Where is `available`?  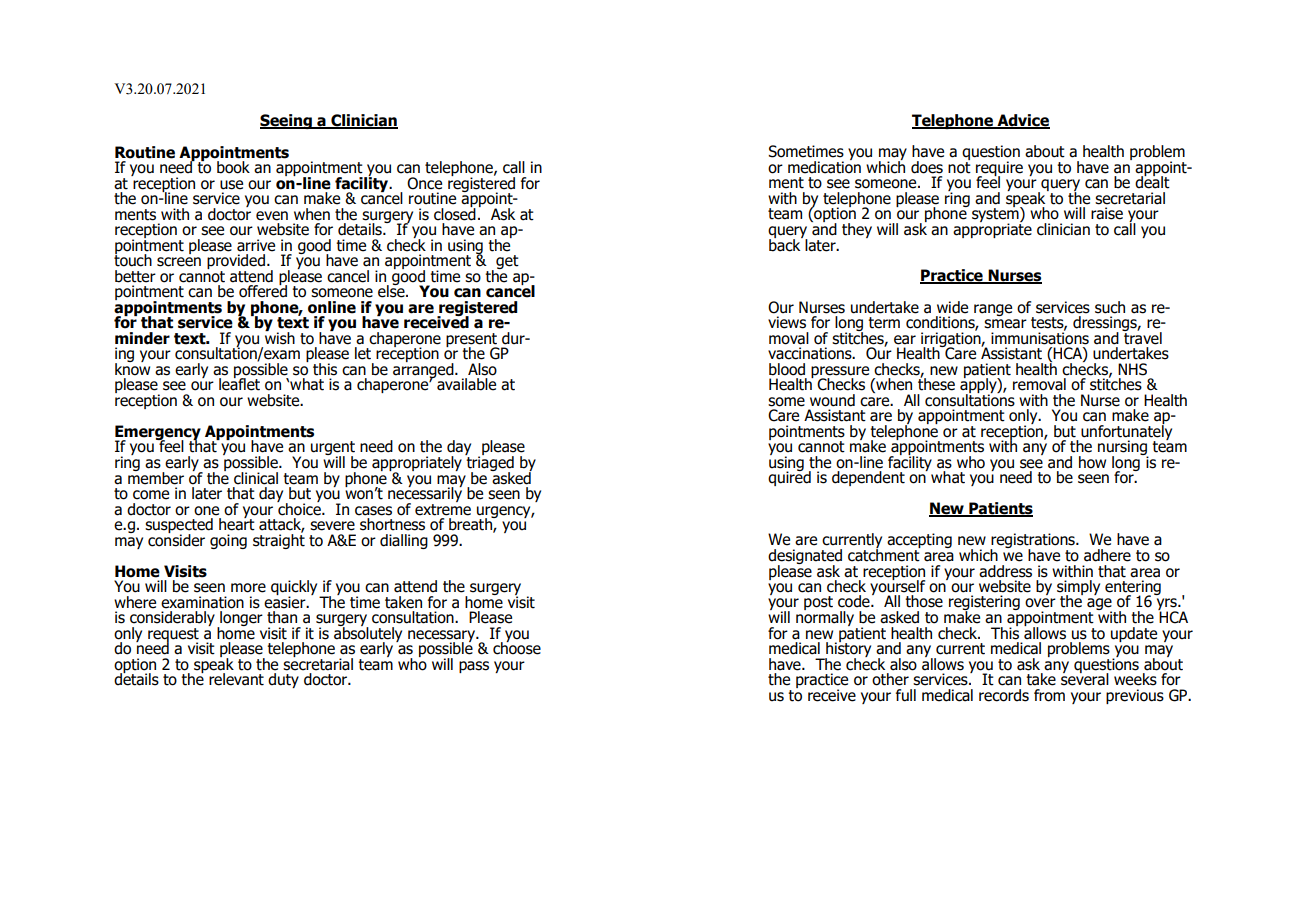 available is located at coordinates (465, 383).
